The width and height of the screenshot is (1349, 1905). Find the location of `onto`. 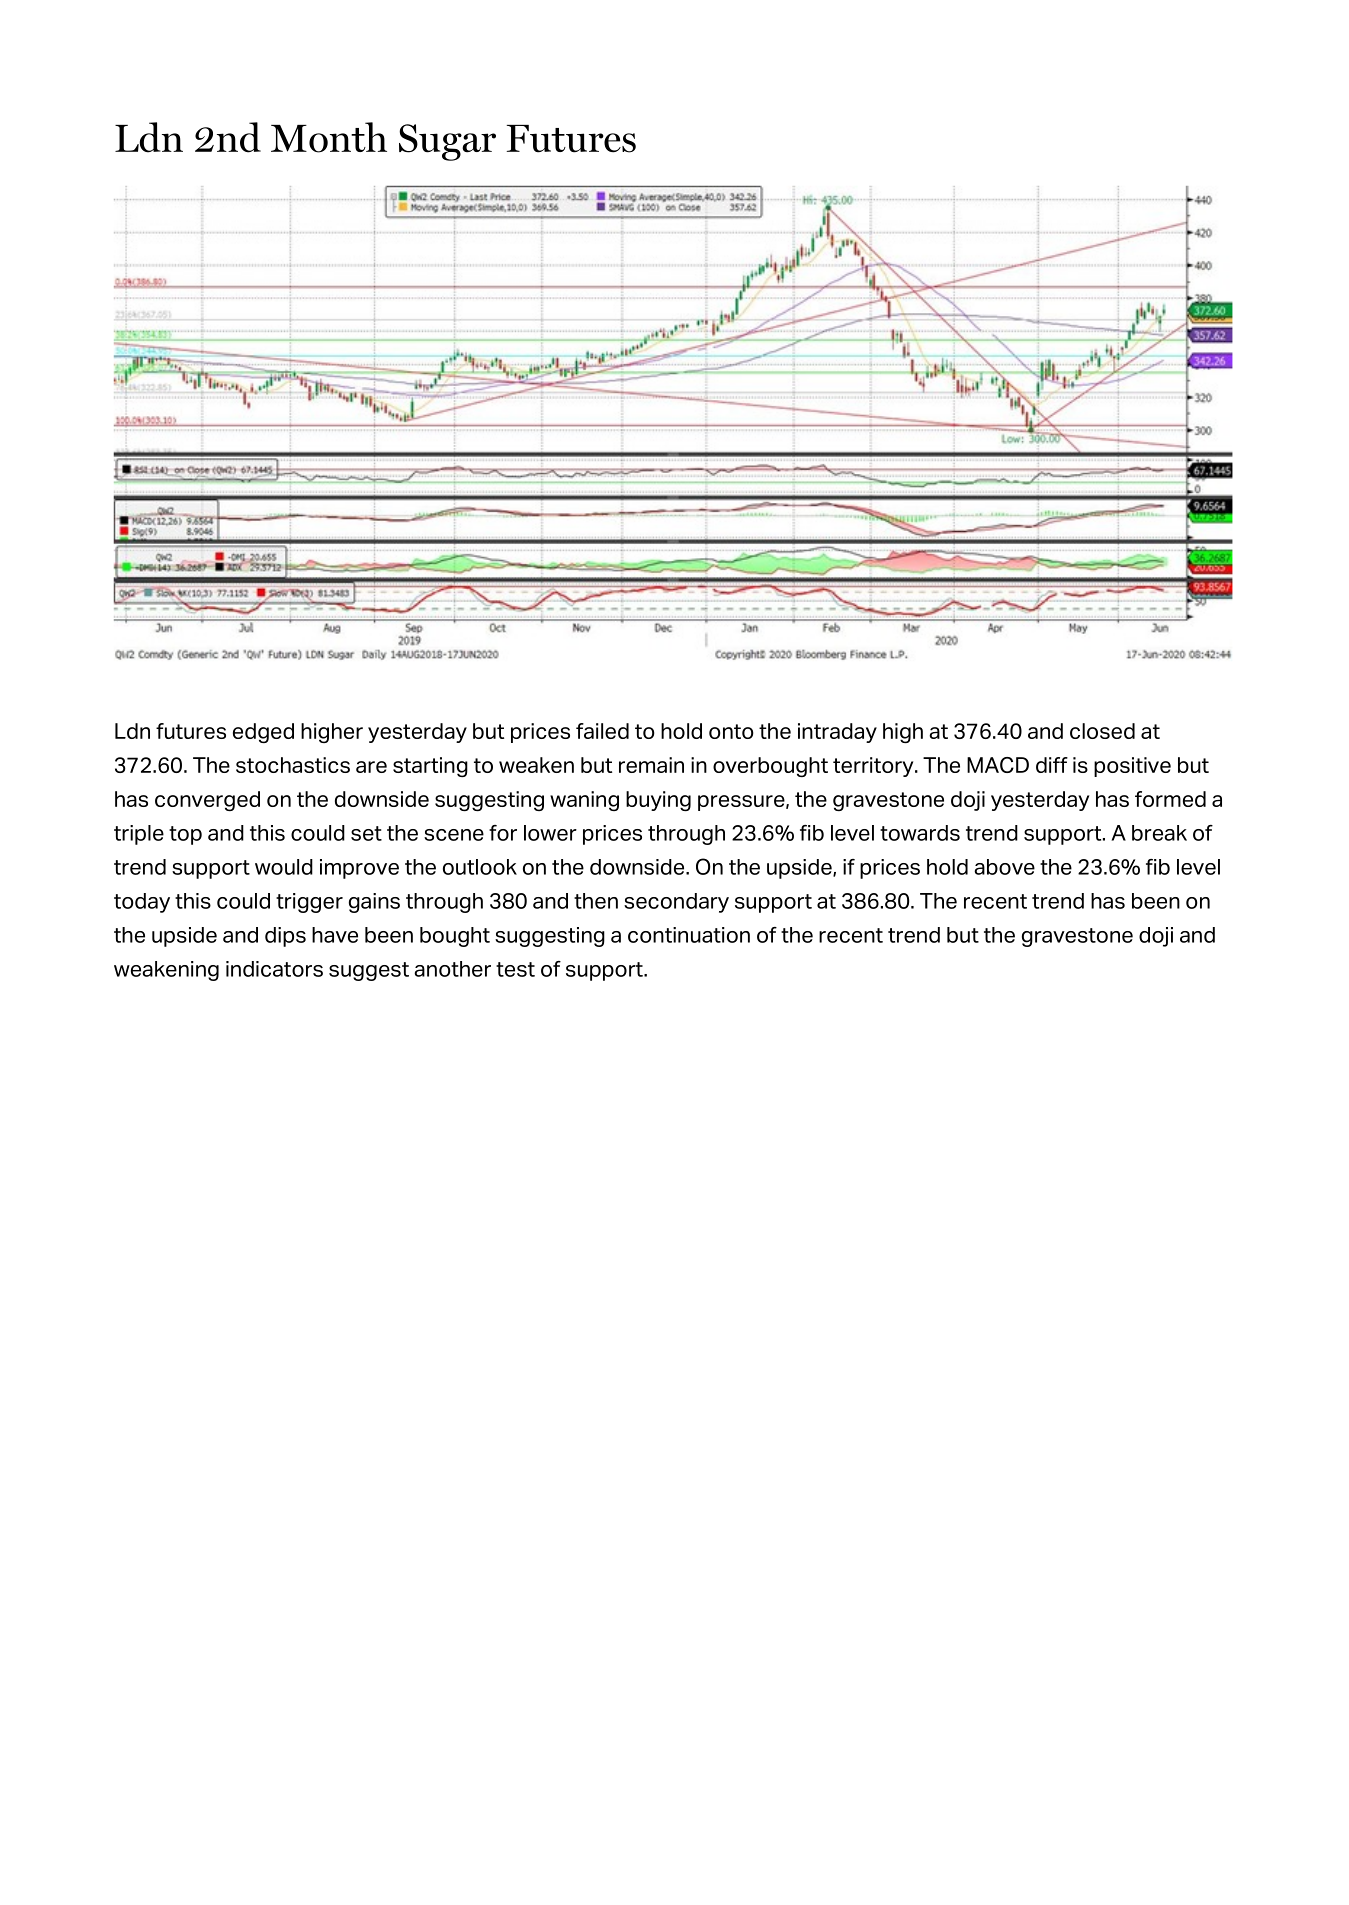

onto is located at coordinates (731, 731).
